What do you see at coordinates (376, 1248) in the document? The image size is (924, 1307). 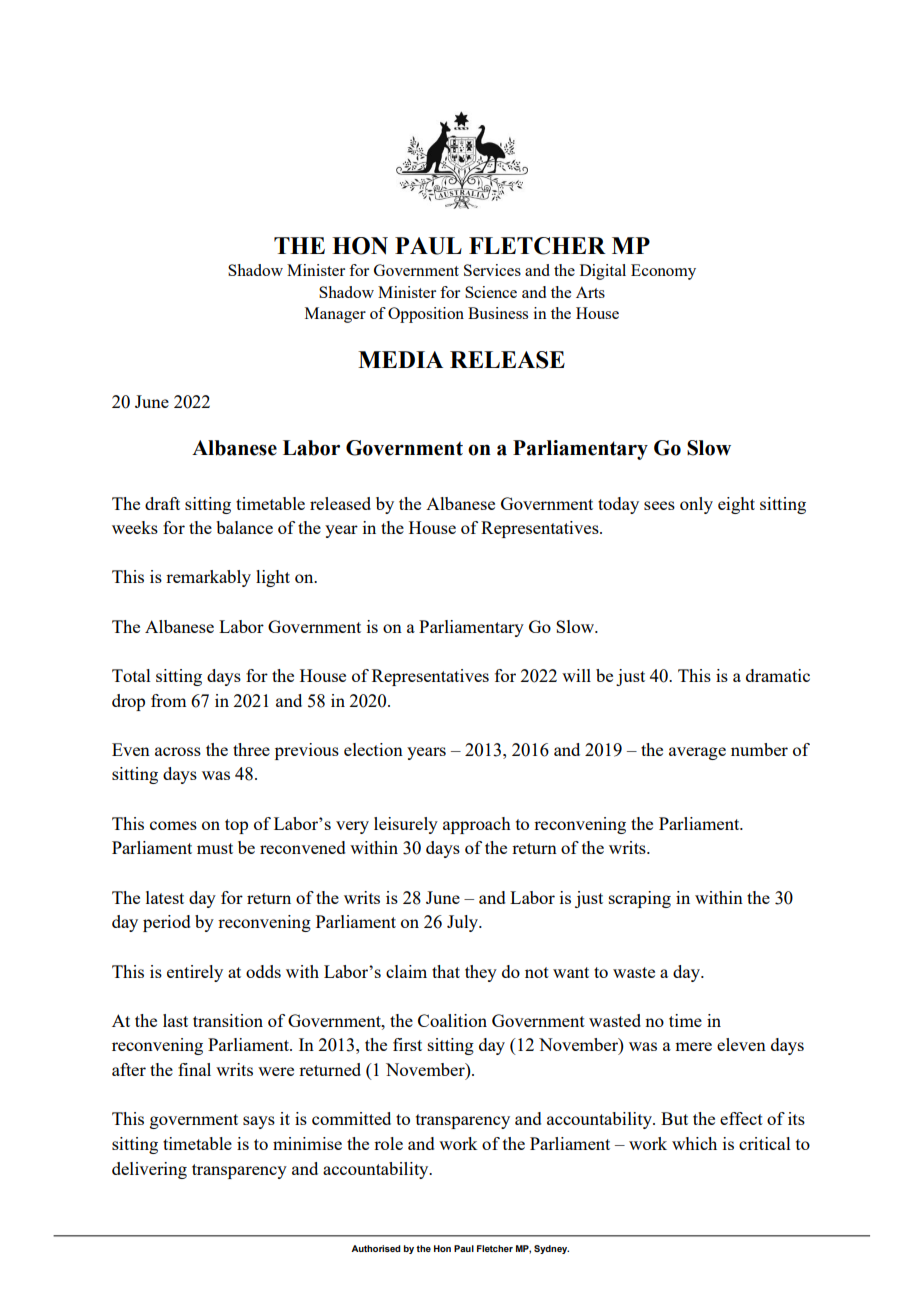 I see `Authorised` at bounding box center [376, 1248].
